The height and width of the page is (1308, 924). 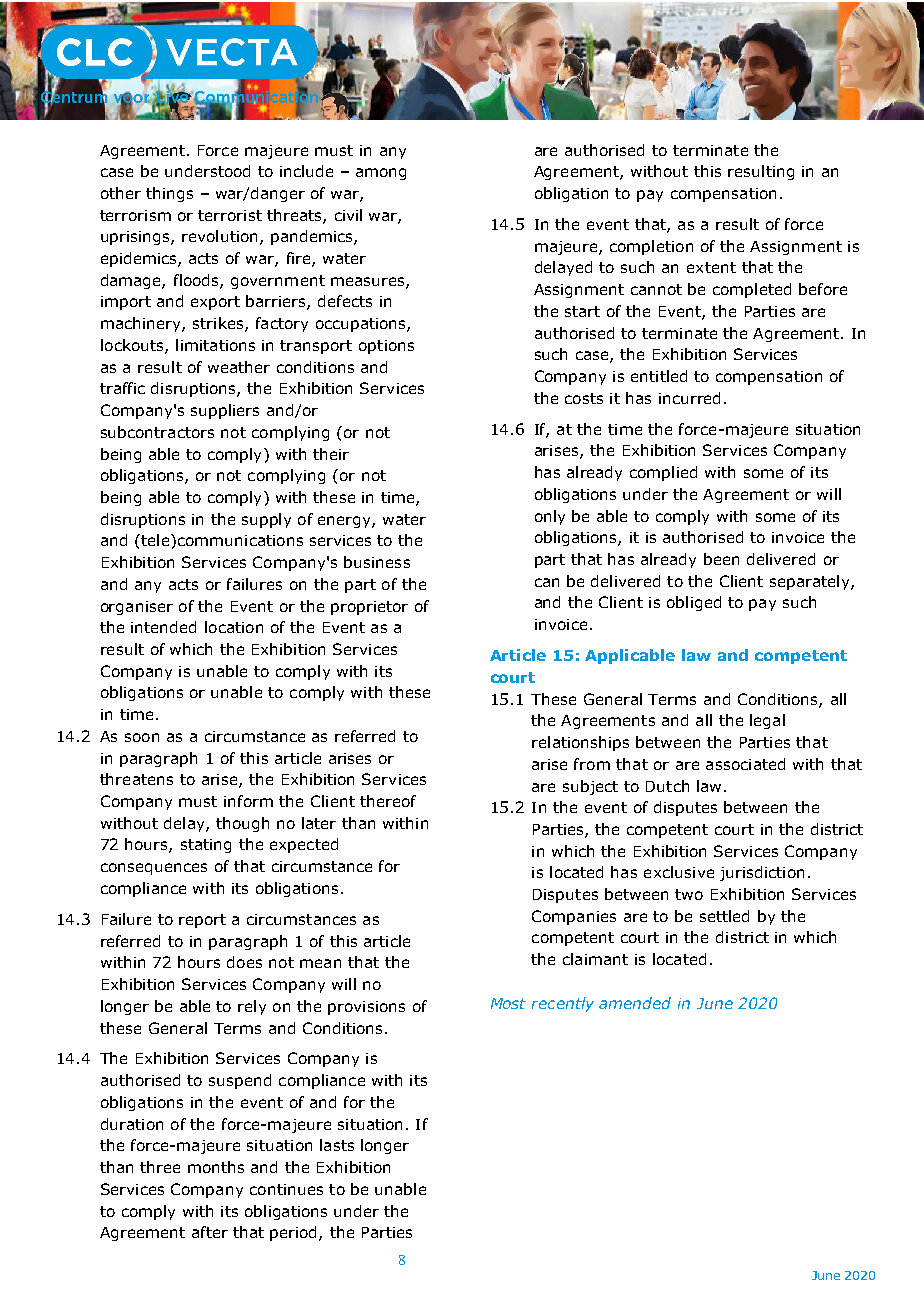 What do you see at coordinates (230, 215) in the page?
I see `terrorist` at bounding box center [230, 215].
